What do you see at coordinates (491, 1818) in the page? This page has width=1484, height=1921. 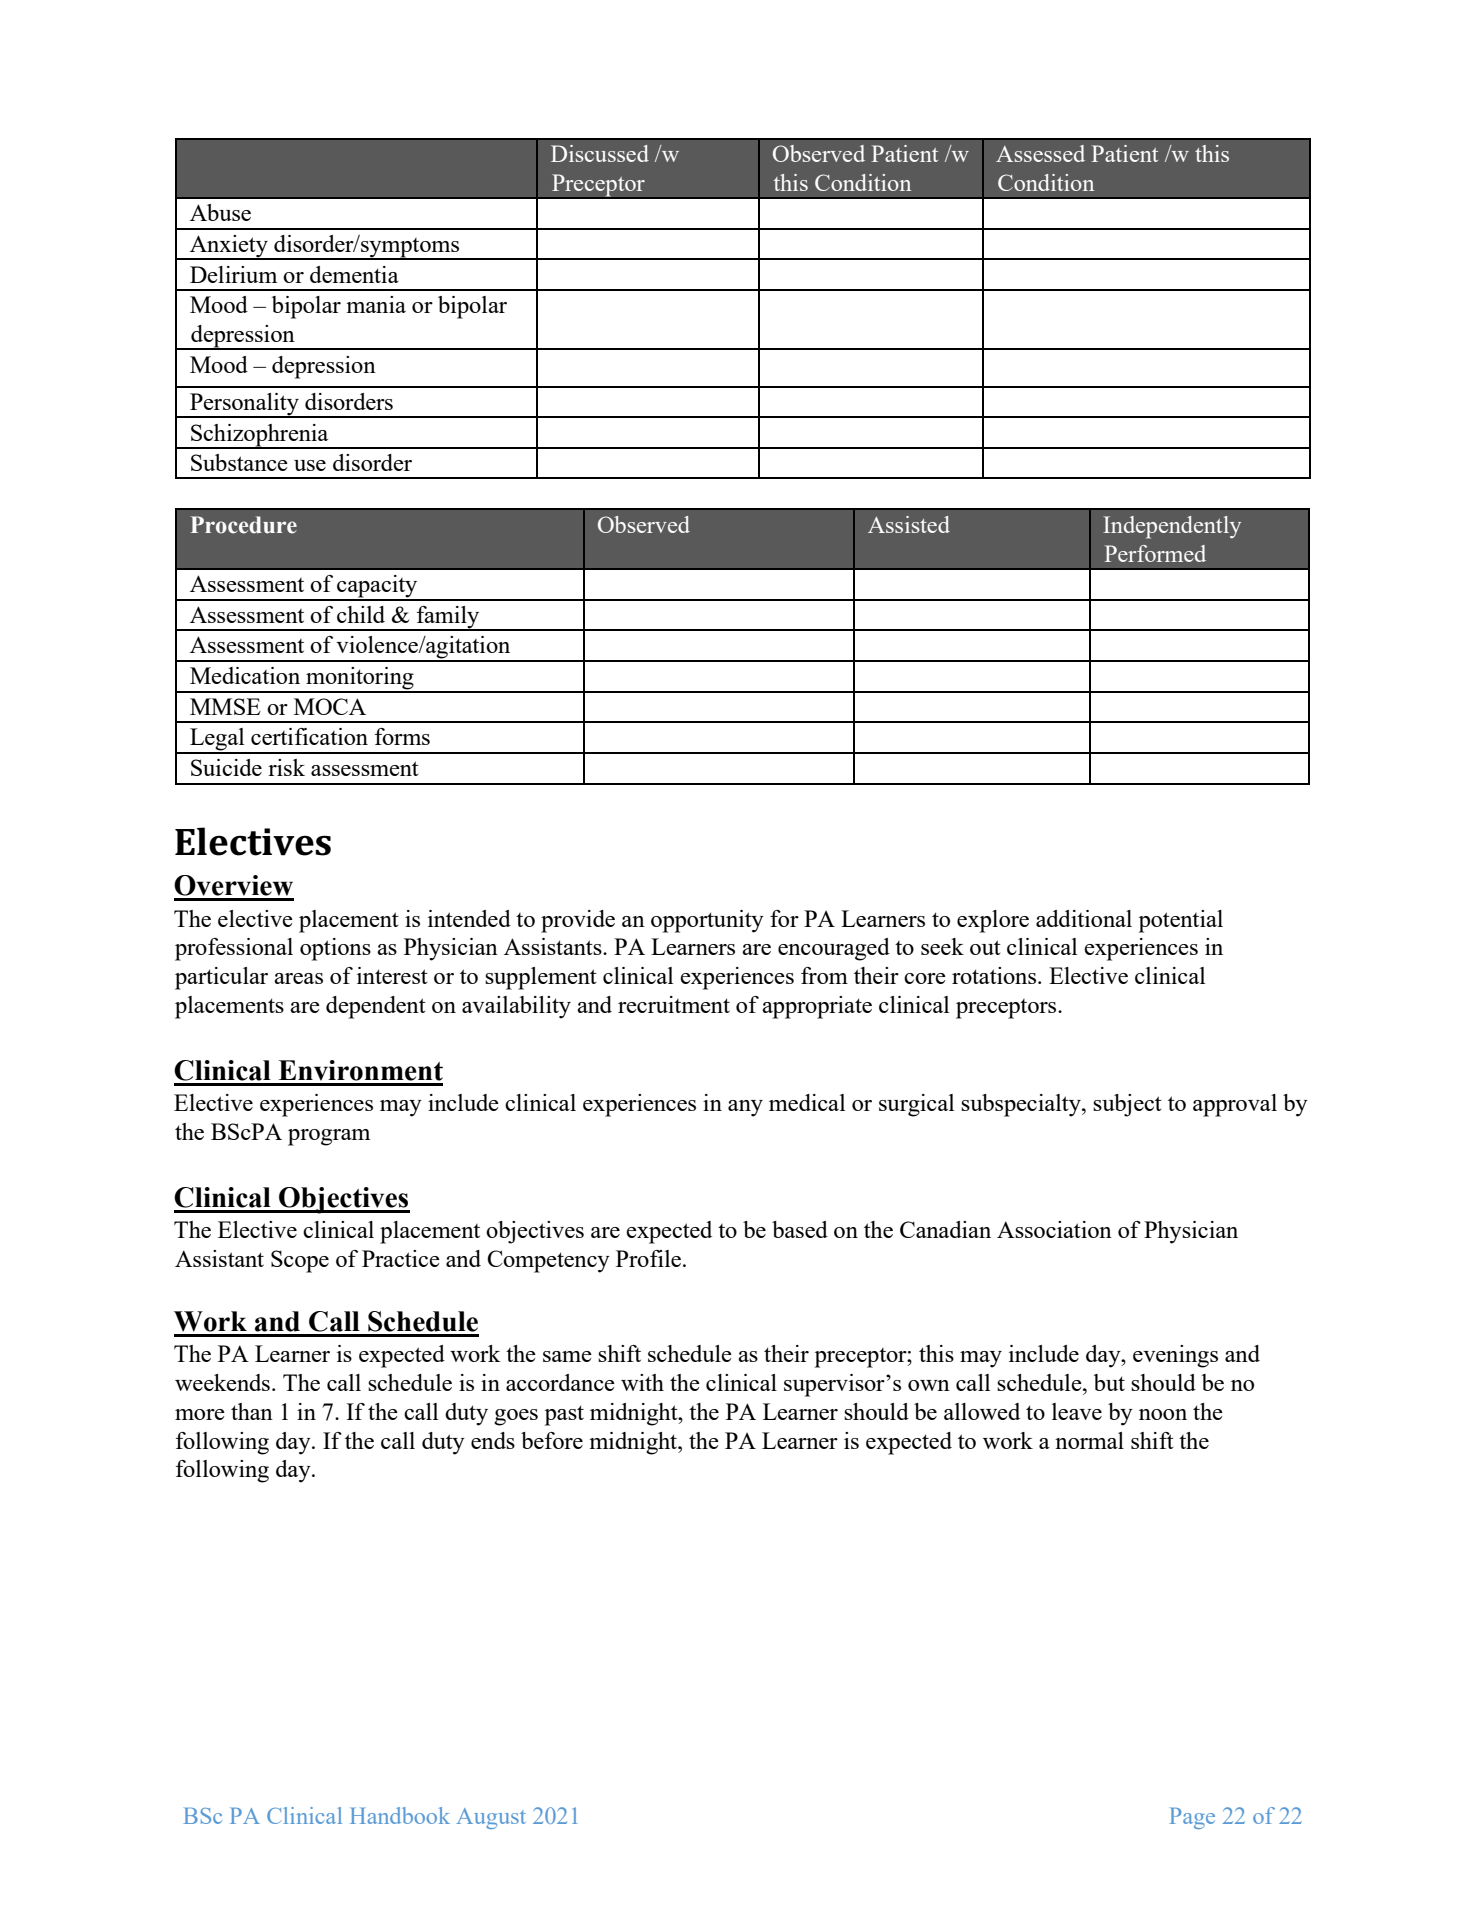 I see `August` at bounding box center [491, 1818].
